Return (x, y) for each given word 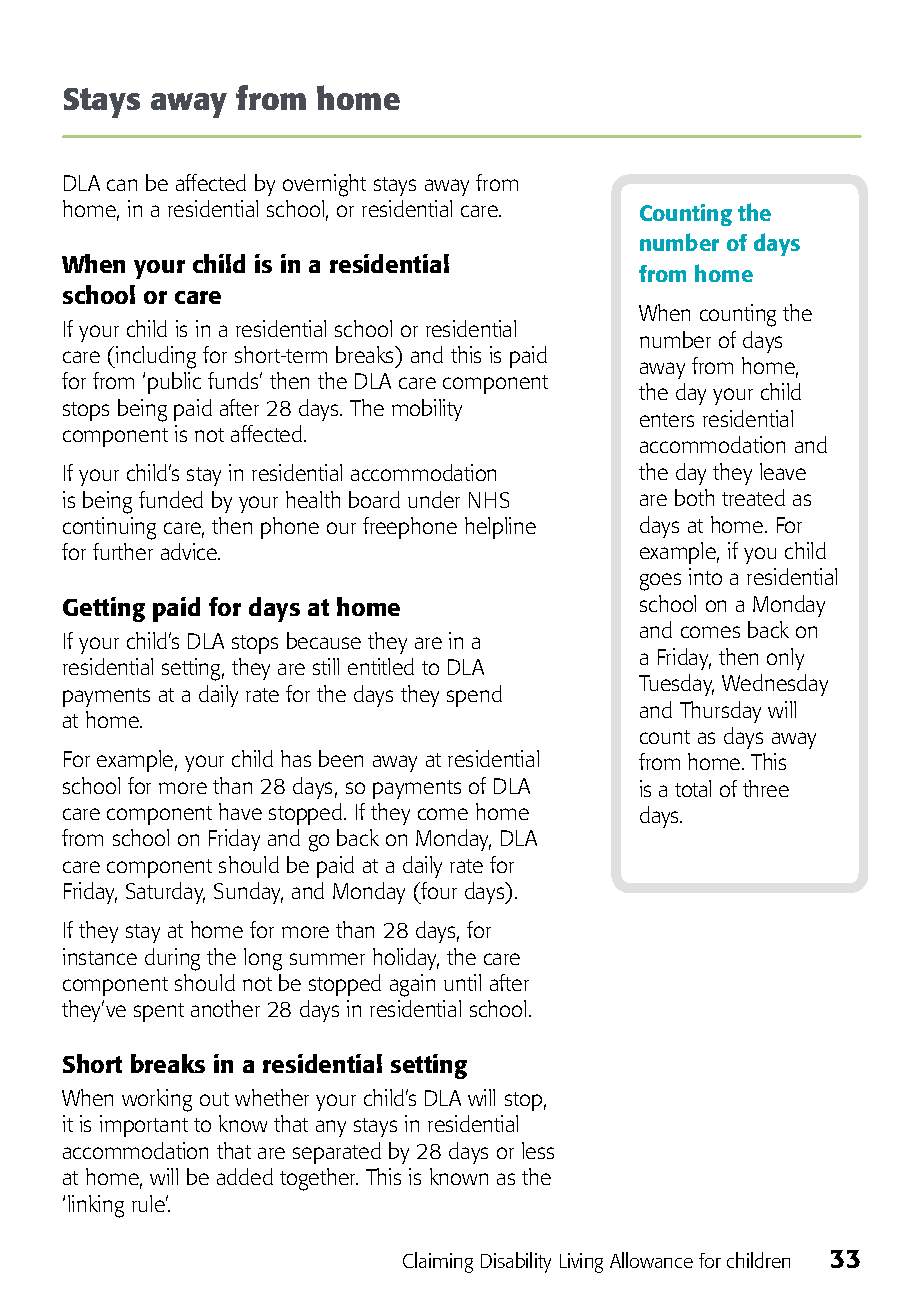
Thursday (720, 712)
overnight (324, 185)
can (122, 185)
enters (667, 420)
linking (96, 1206)
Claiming (438, 1262)
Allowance (651, 1260)
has (296, 758)
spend (474, 696)
